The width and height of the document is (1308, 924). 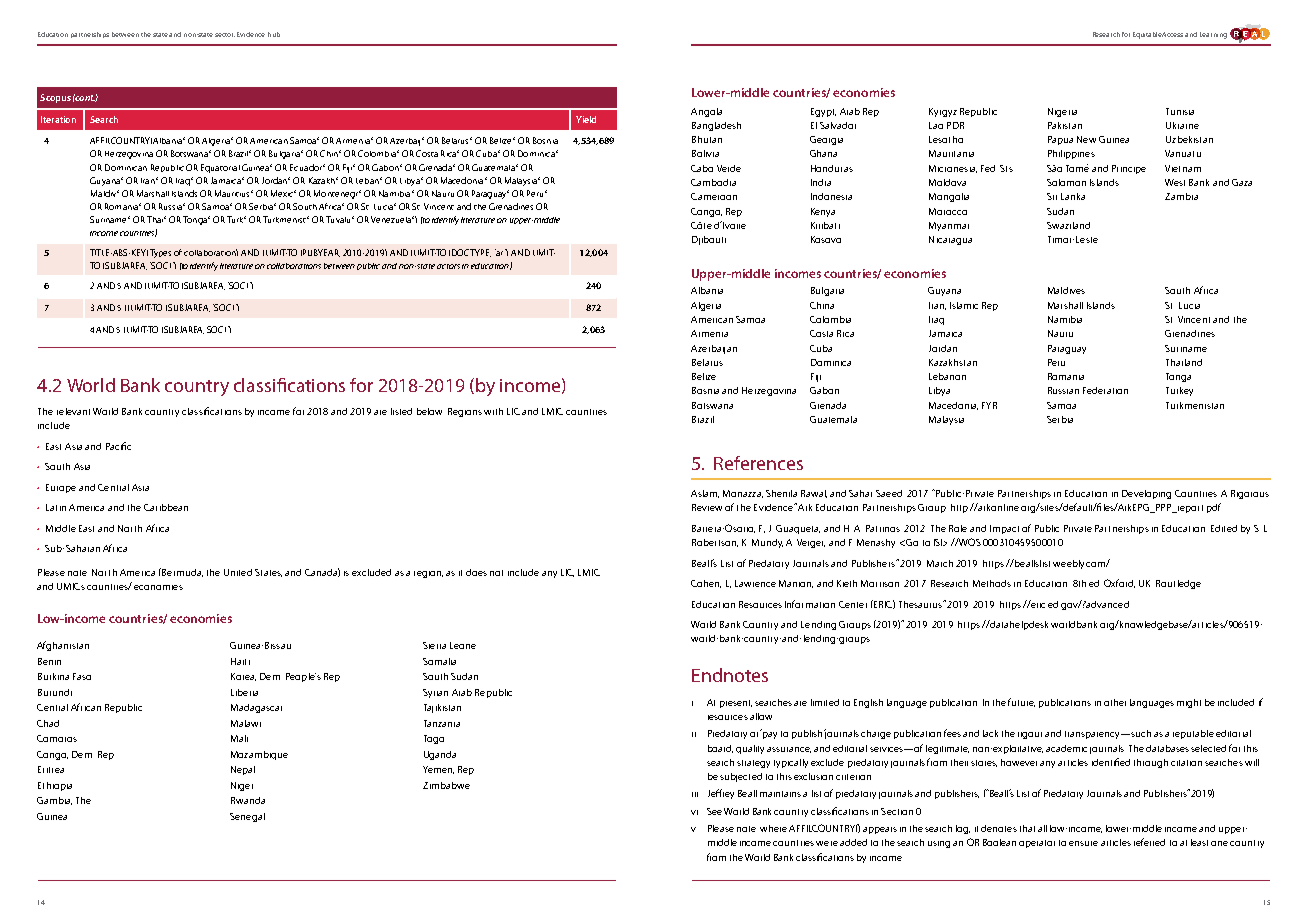 What do you see at coordinates (1119, 583) in the document?
I see `Oxford` at bounding box center [1119, 583].
